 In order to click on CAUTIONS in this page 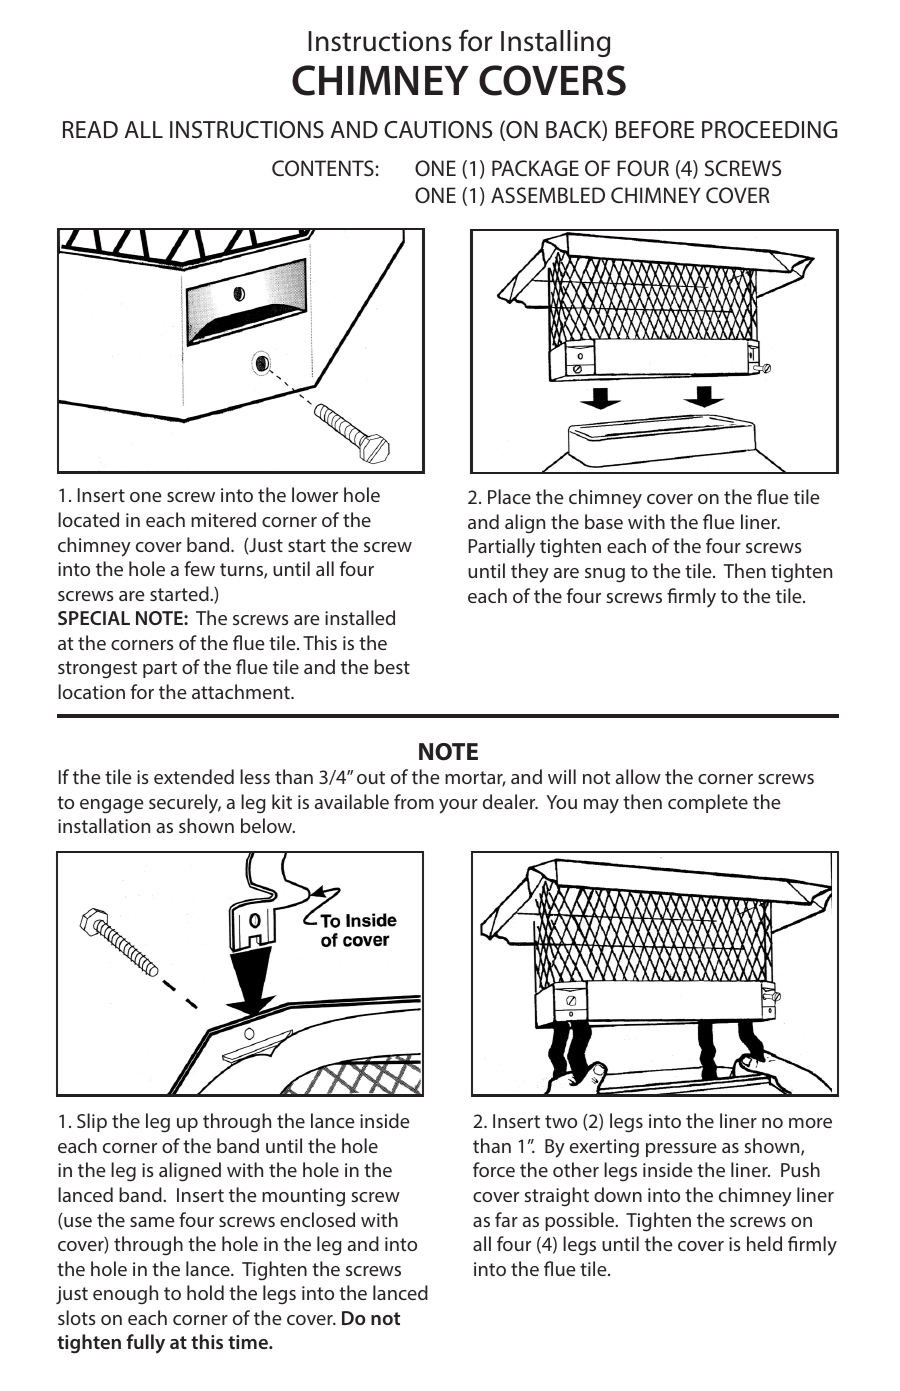, I will do `click(438, 130)`.
